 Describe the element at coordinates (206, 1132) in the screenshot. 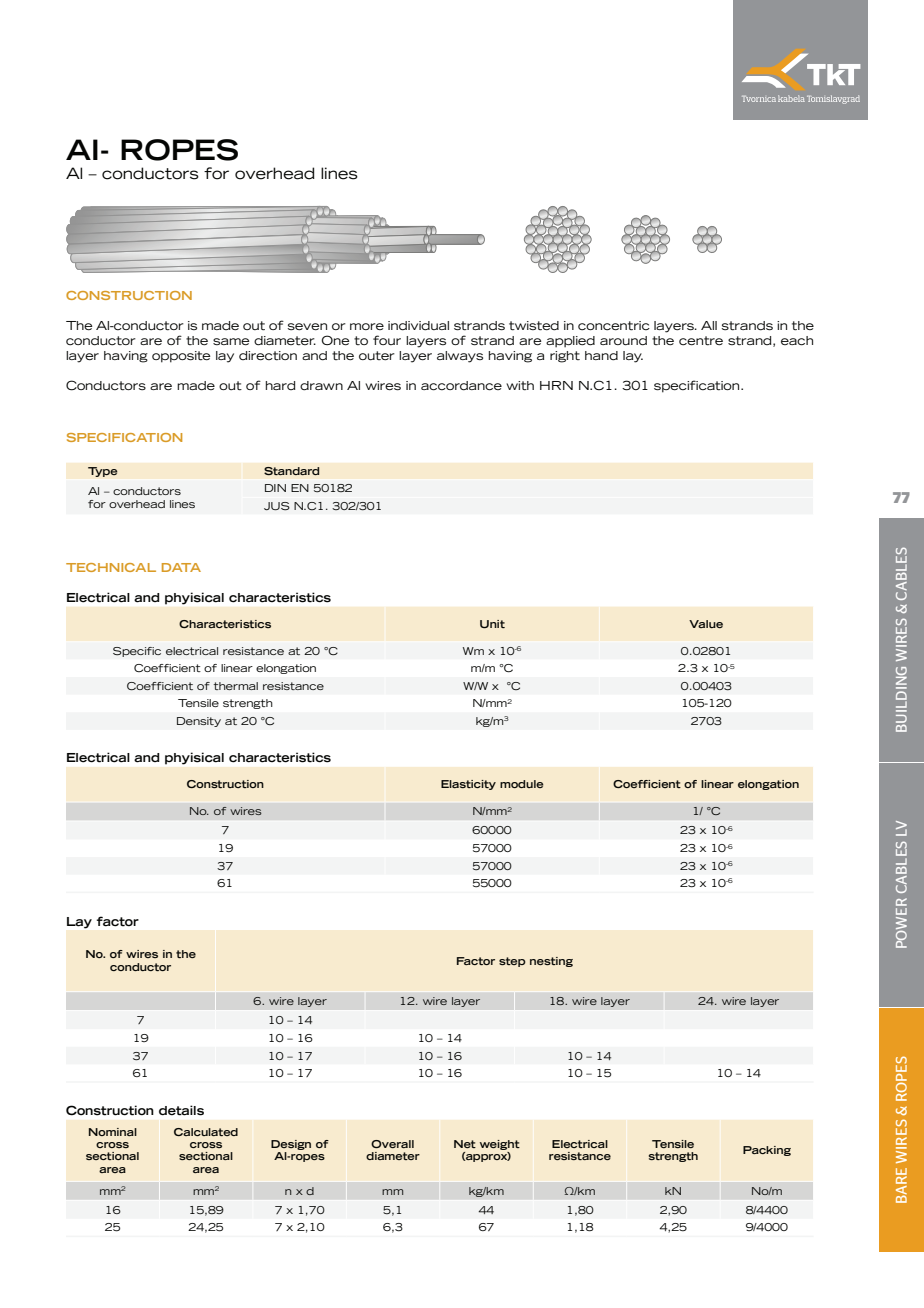

I see `Calculated` at that location.
